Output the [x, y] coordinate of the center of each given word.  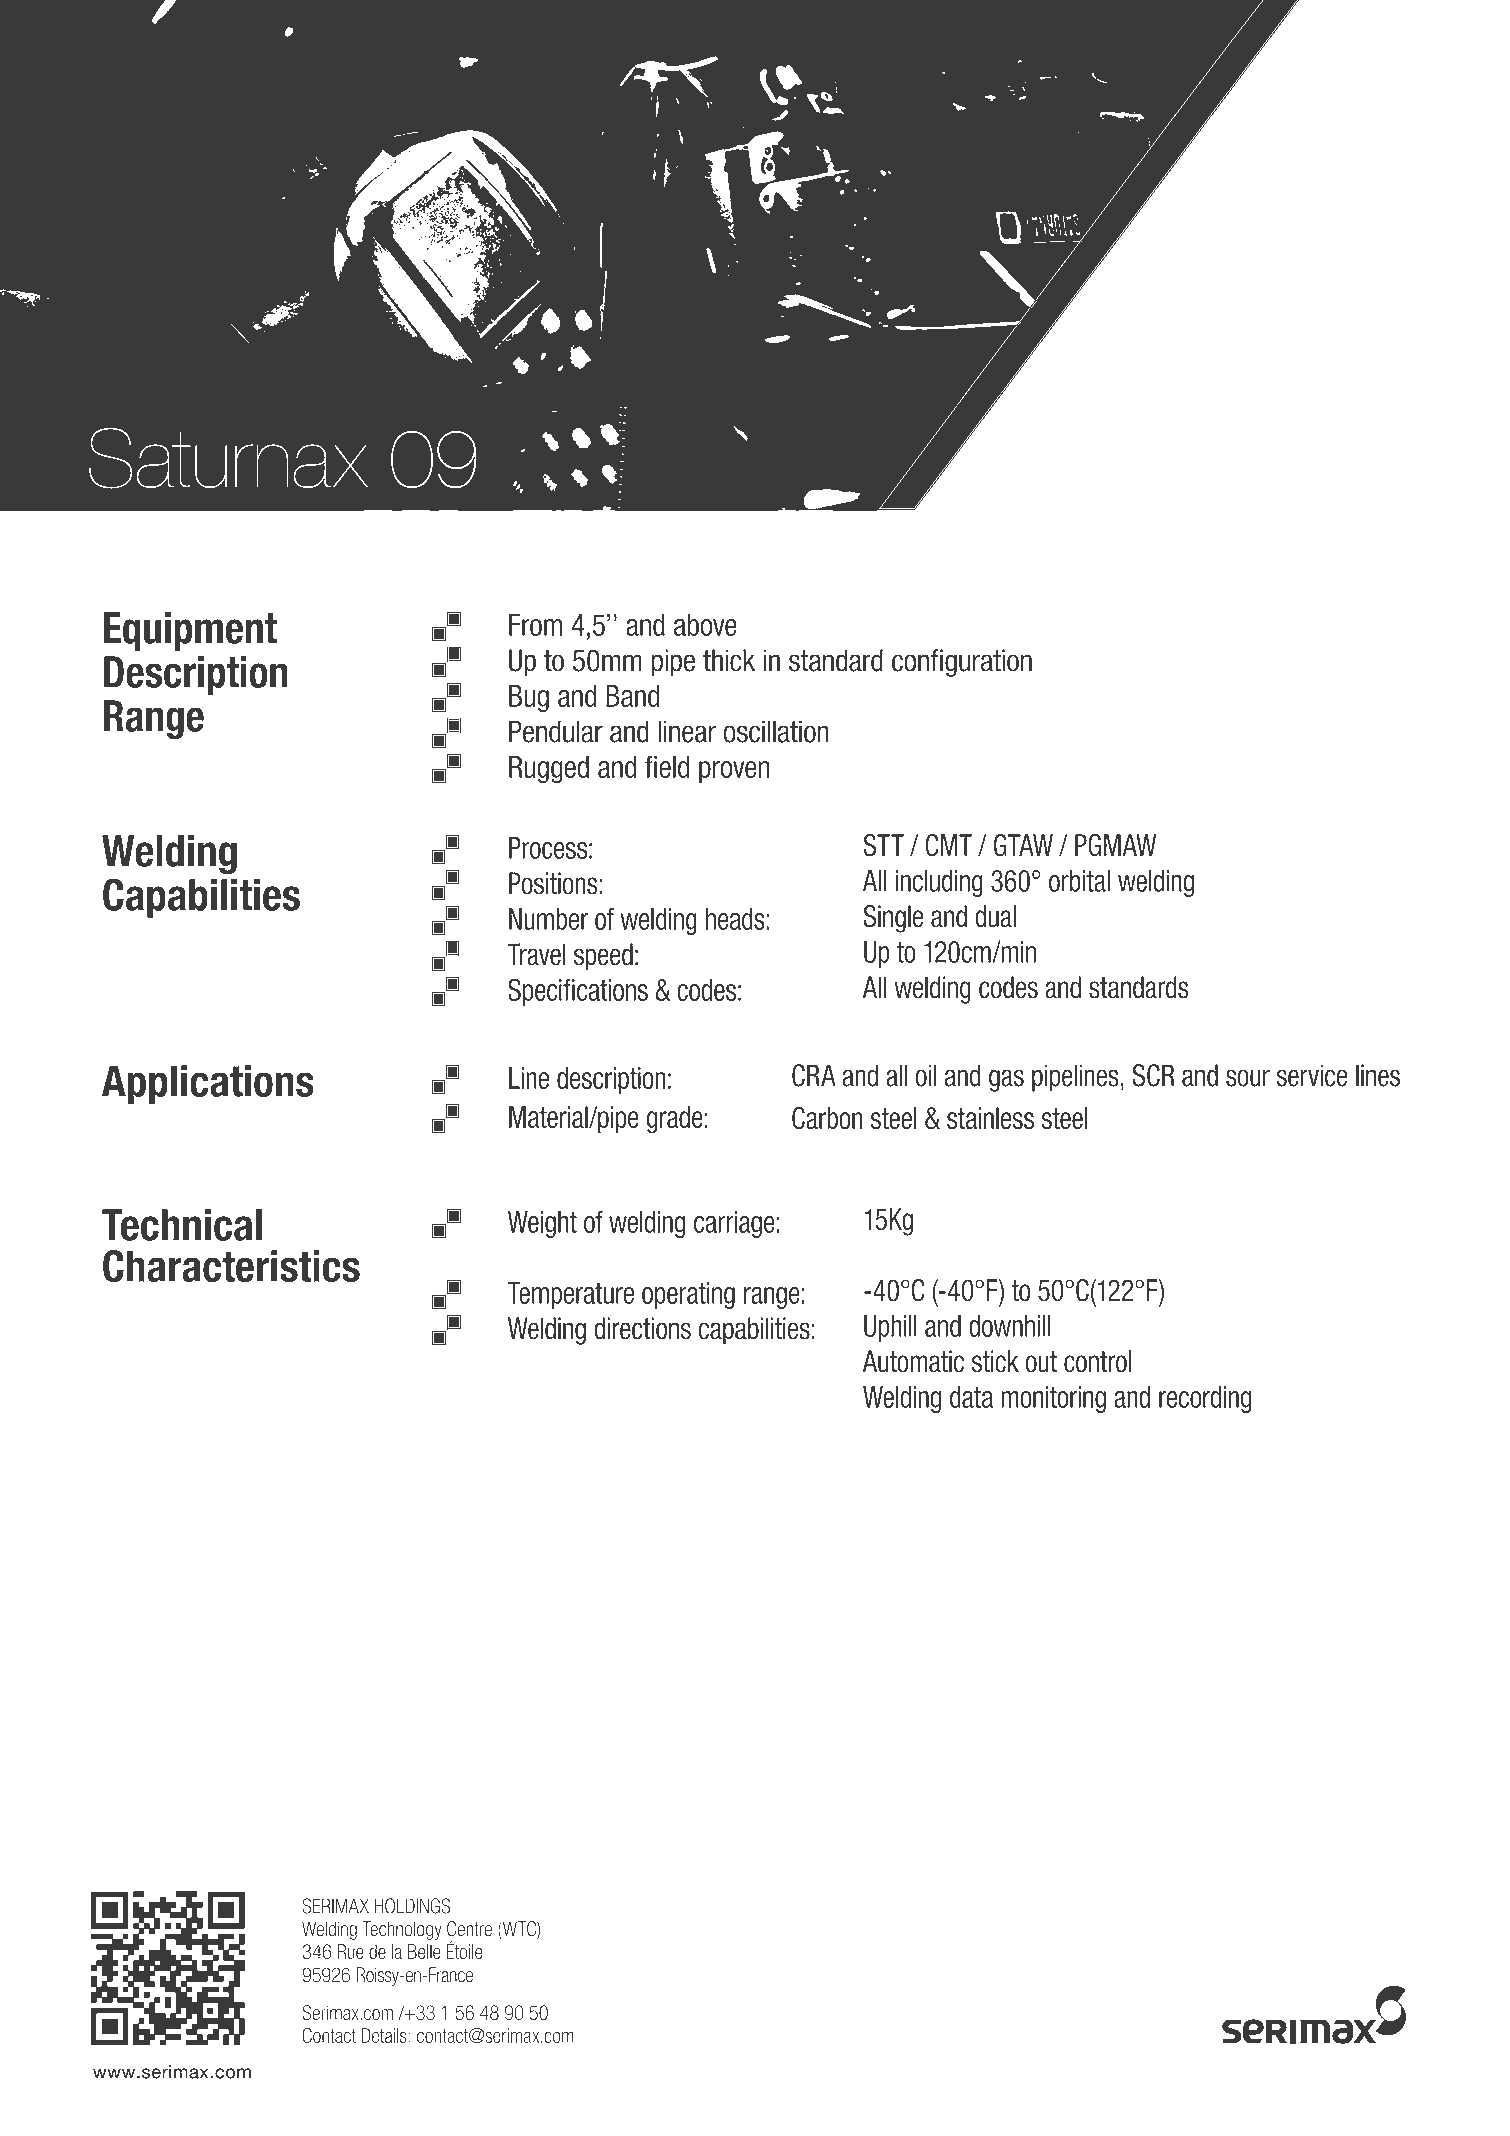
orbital [1079, 881]
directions [642, 1328]
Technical [182, 1225]
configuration [962, 663]
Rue [351, 1951]
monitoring [1053, 1399]
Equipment [190, 631]
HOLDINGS [412, 1906]
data [971, 1397]
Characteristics [231, 1266]
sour [1248, 1078]
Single [893, 919]
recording [1205, 1399]
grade [674, 1120]
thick [729, 660]
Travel [536, 954]
